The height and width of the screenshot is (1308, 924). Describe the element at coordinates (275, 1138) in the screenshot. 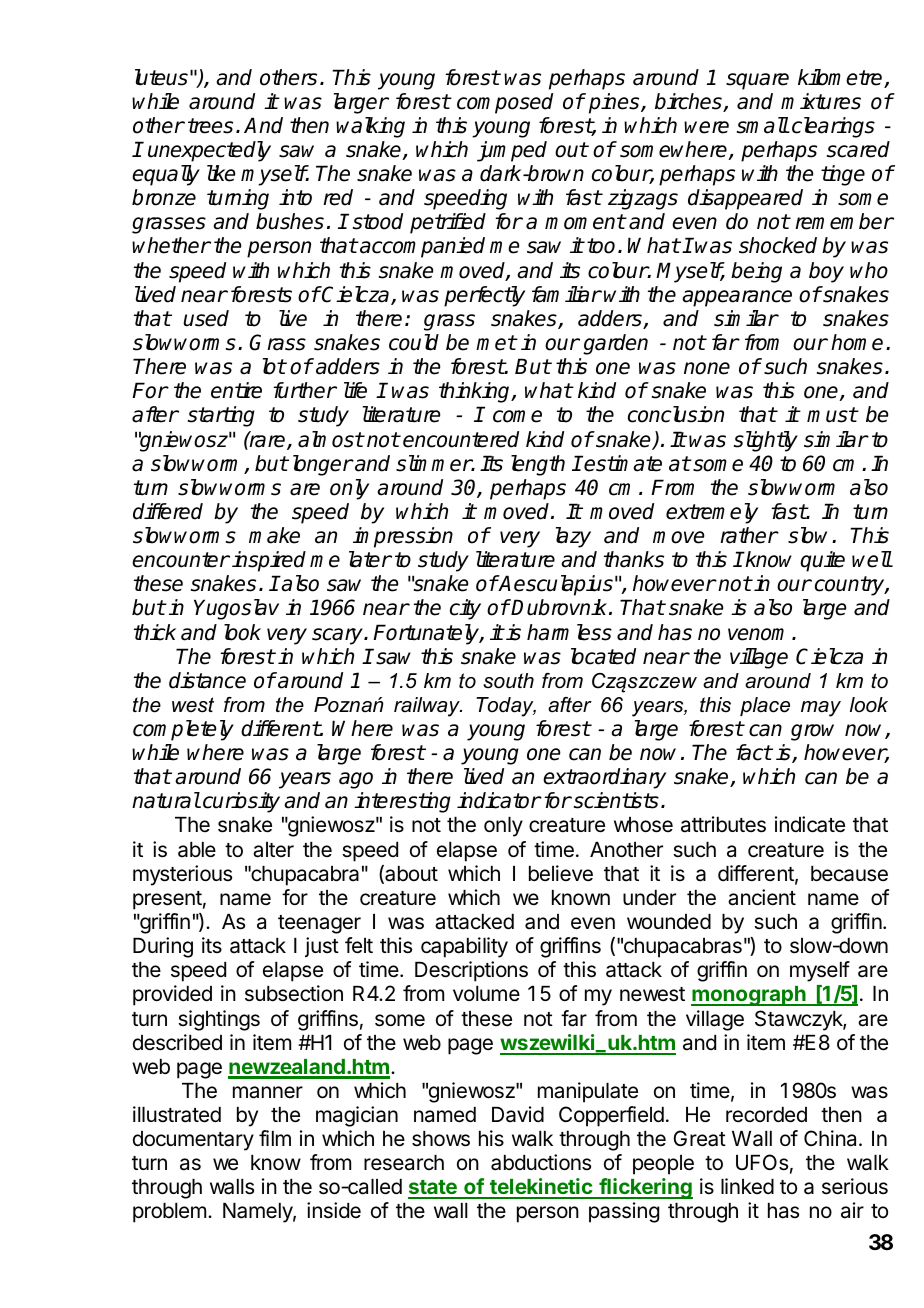

I see `film` at that location.
